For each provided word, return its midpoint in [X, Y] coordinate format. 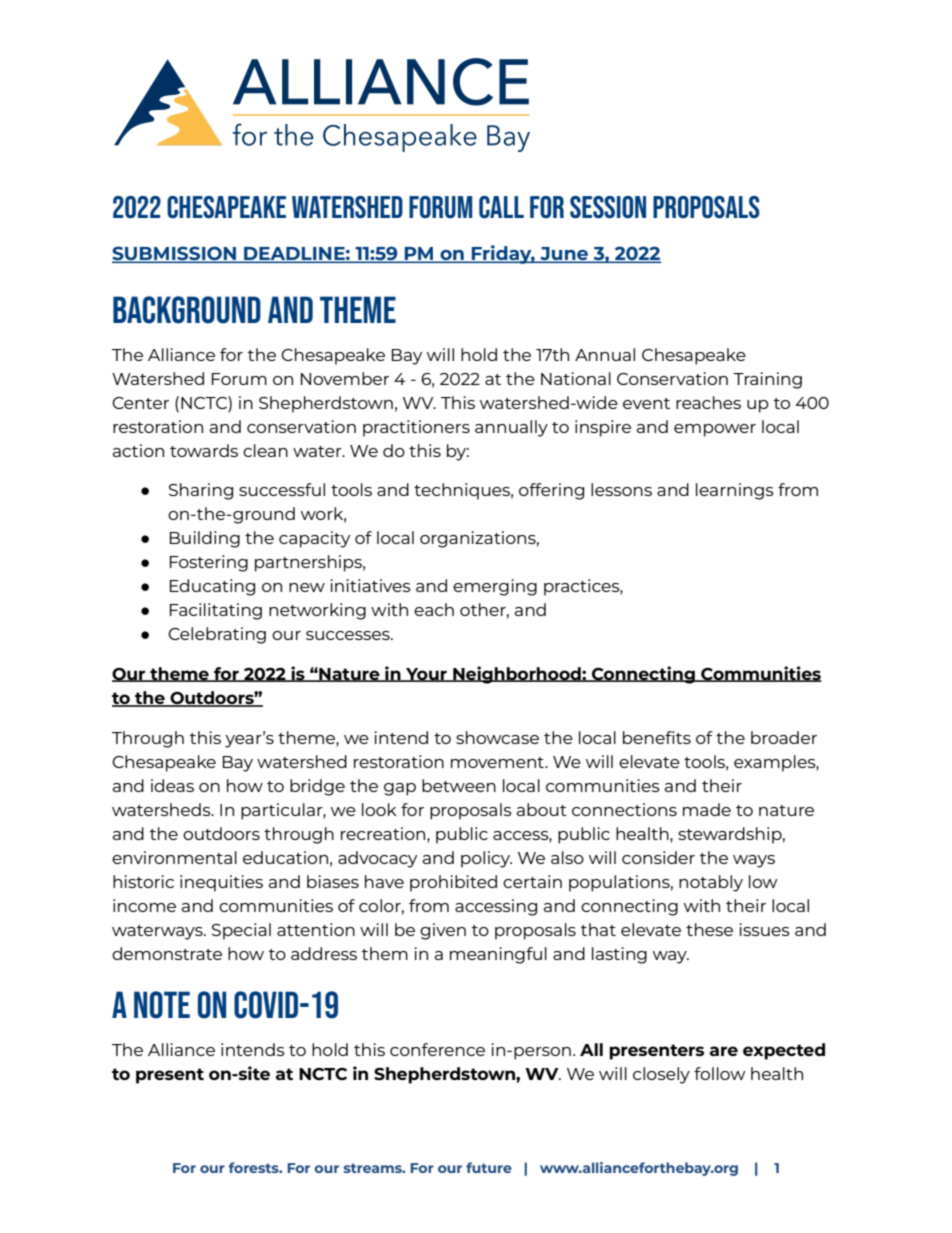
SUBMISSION [175, 254]
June [564, 254]
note [162, 1005]
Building [205, 539]
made [707, 809]
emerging [495, 587]
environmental [174, 857]
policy [486, 859]
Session [608, 207]
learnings [735, 491]
